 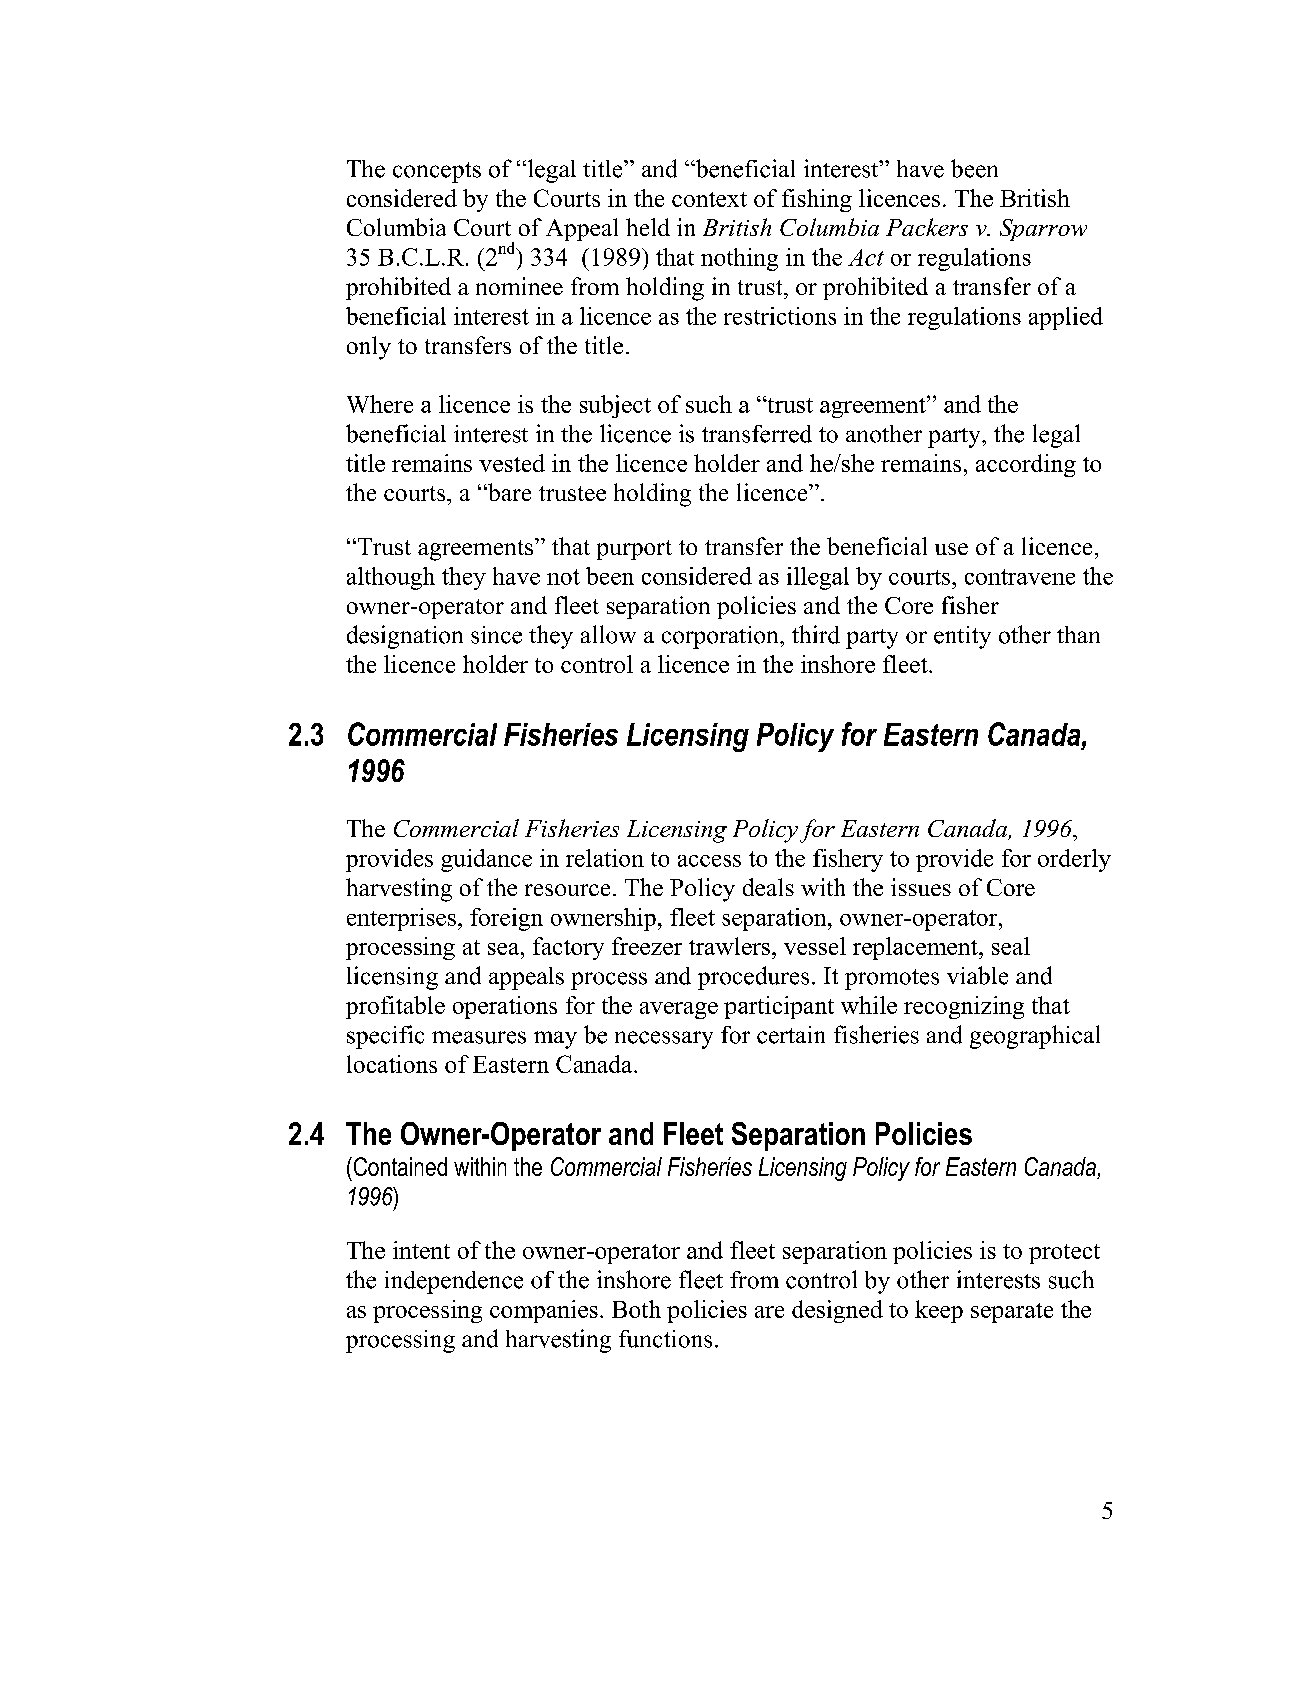 What do you see at coordinates (391, 578) in the screenshot?
I see `although` at bounding box center [391, 578].
